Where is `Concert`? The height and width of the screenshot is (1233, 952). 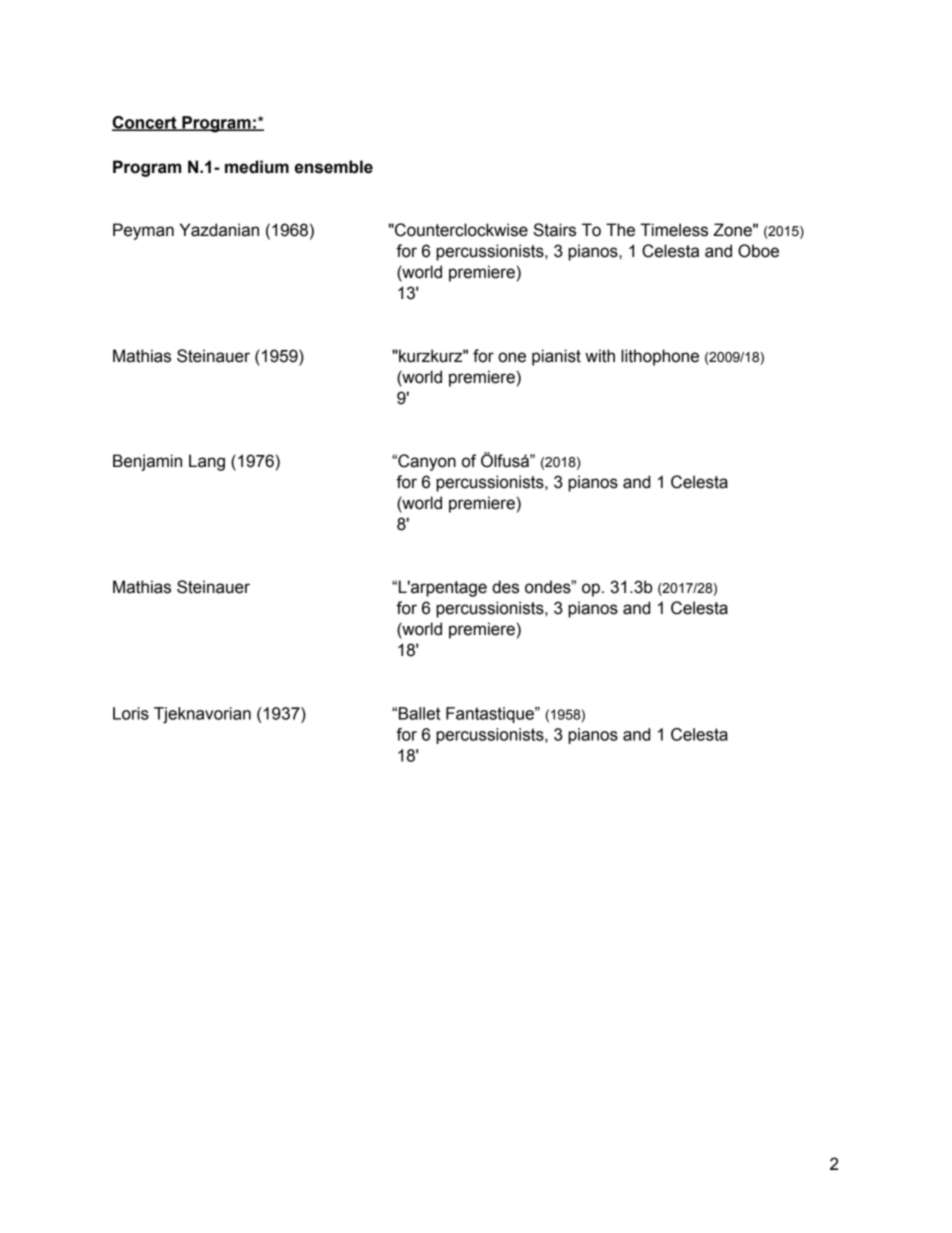 Concert is located at coordinates (145, 123).
